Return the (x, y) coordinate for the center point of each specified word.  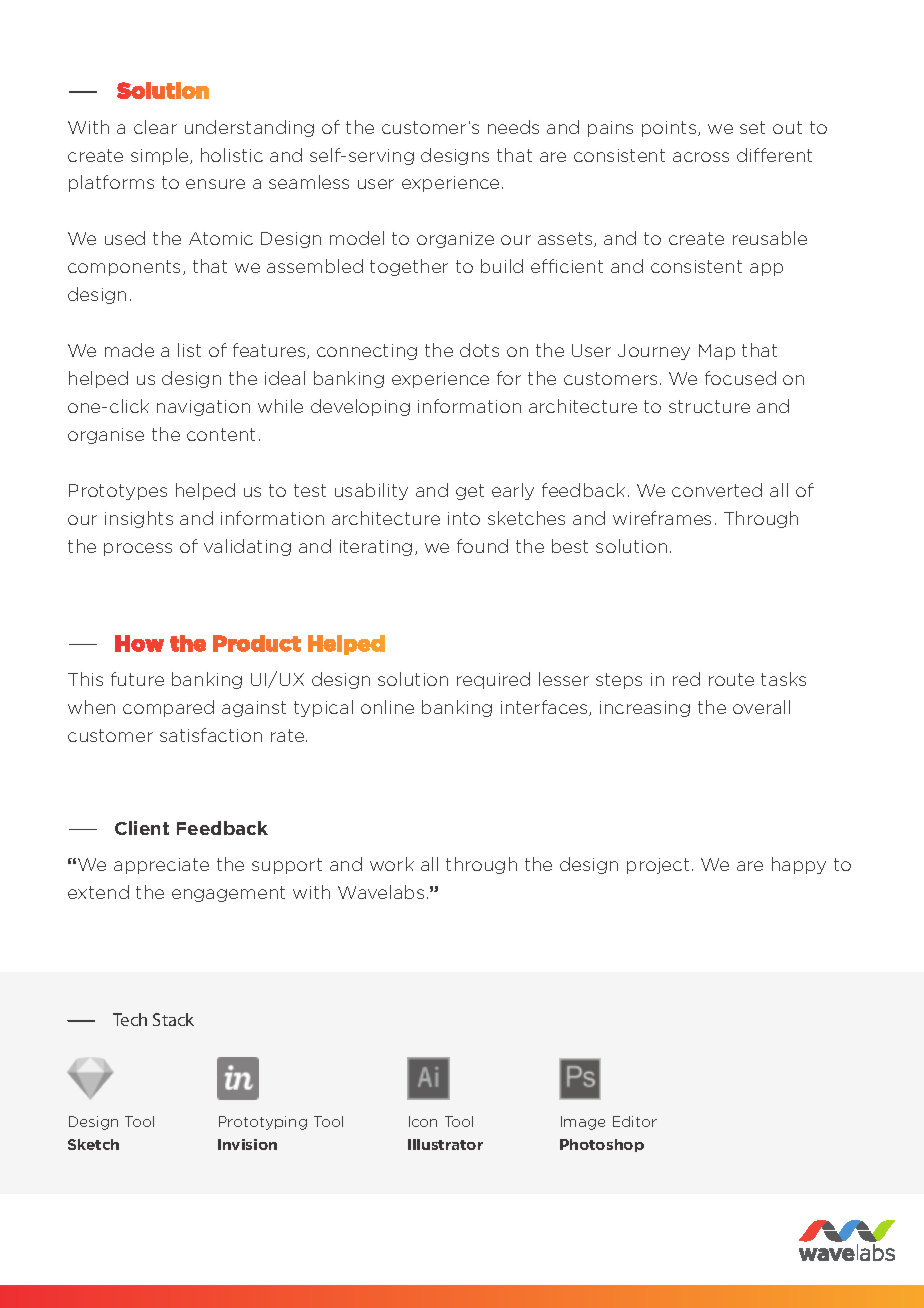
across (701, 157)
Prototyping (263, 1123)
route (731, 679)
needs (513, 127)
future (137, 679)
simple (161, 156)
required (493, 680)
